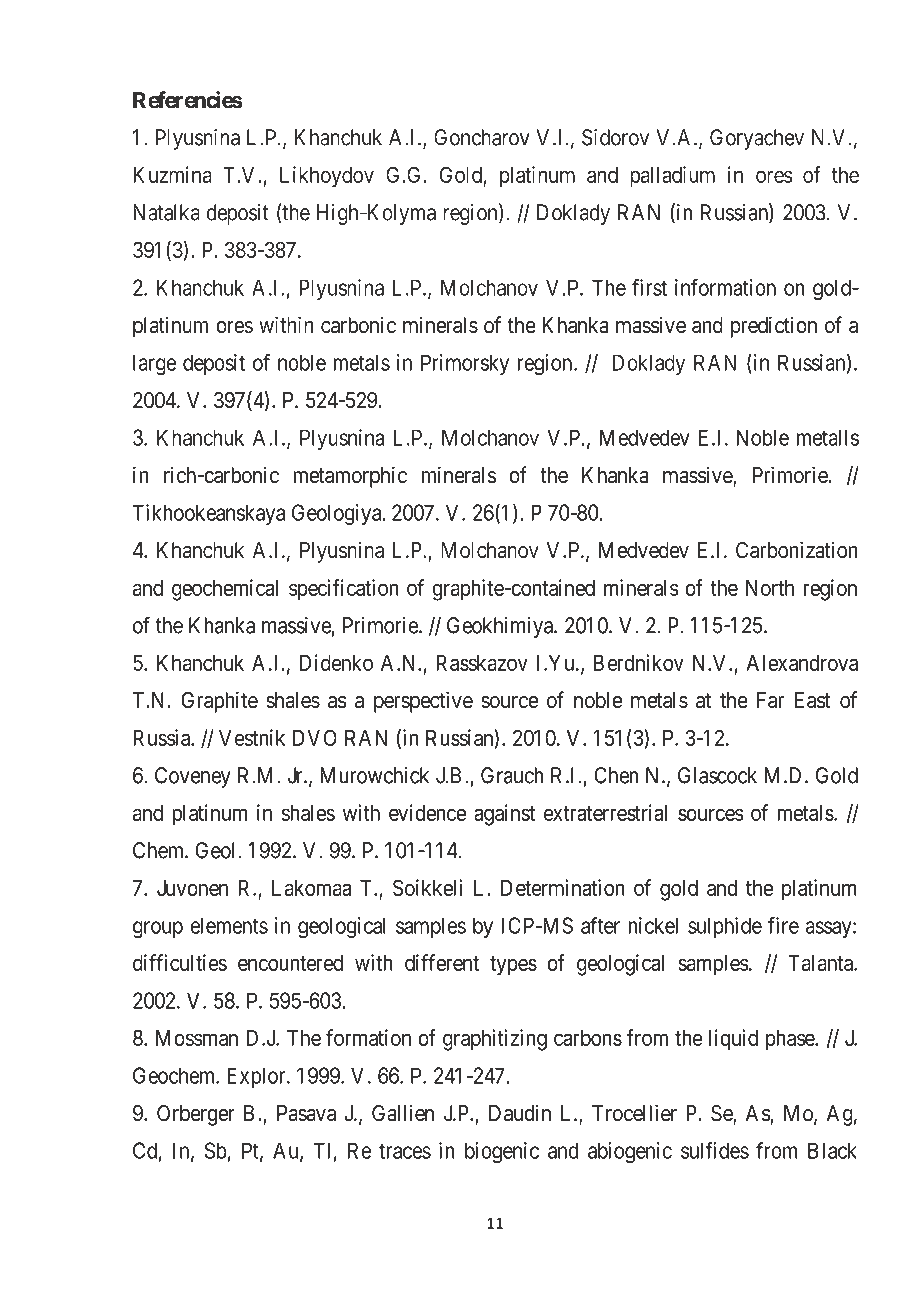  What do you see at coordinates (154, 365) in the page?
I see `large` at bounding box center [154, 365].
